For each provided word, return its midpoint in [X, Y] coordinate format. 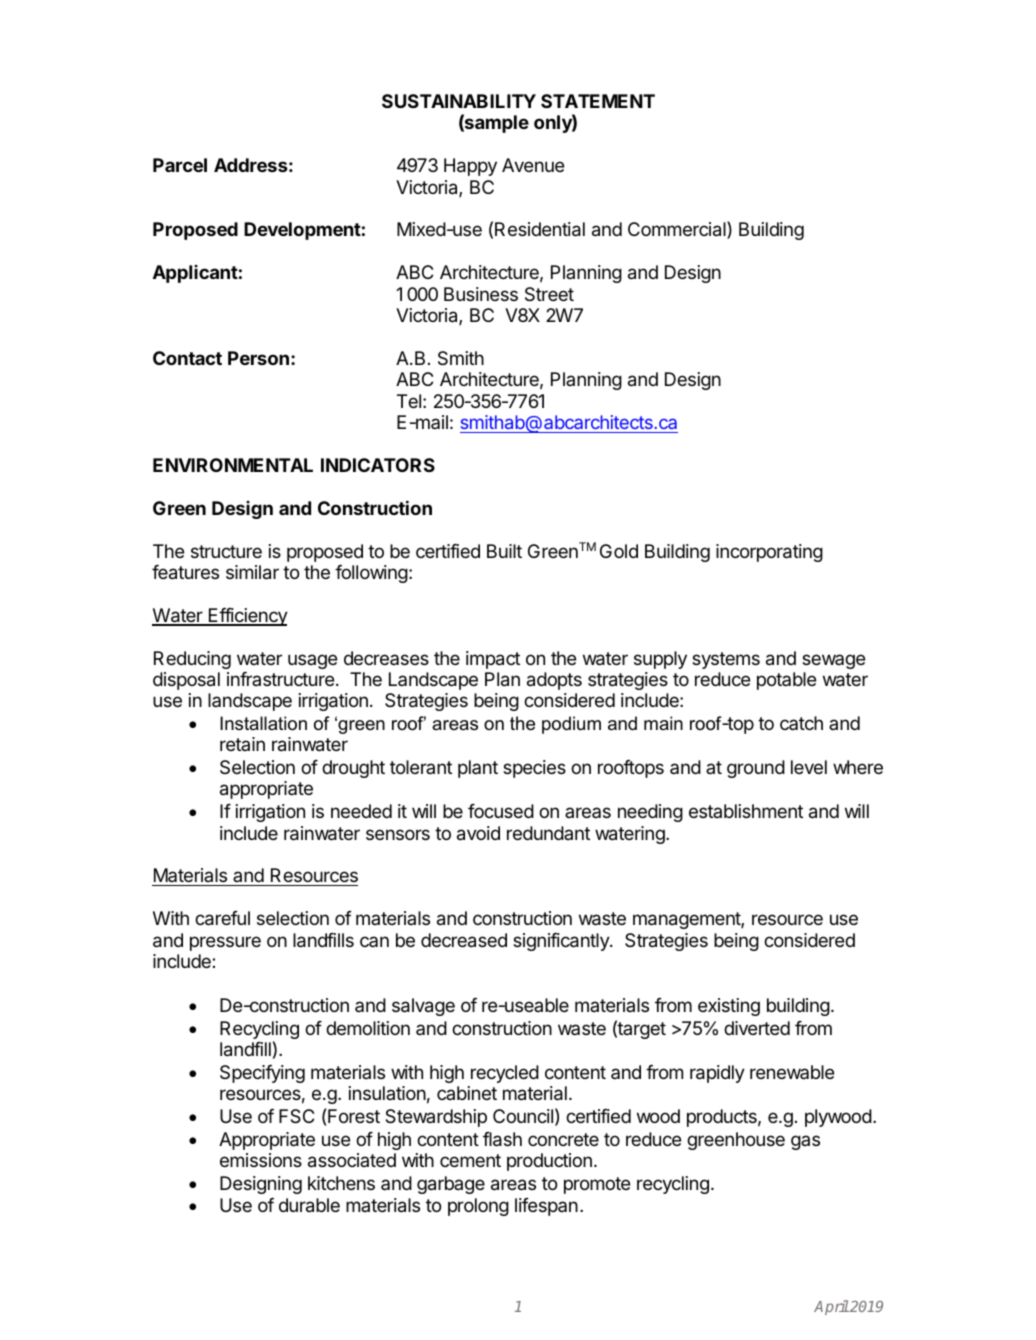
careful [222, 918]
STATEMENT [598, 101]
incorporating [769, 553]
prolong [478, 1207]
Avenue [533, 165]
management [687, 920]
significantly [562, 942]
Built [504, 551]
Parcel [180, 165]
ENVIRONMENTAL [233, 465]
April [831, 1307]
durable [309, 1205]
